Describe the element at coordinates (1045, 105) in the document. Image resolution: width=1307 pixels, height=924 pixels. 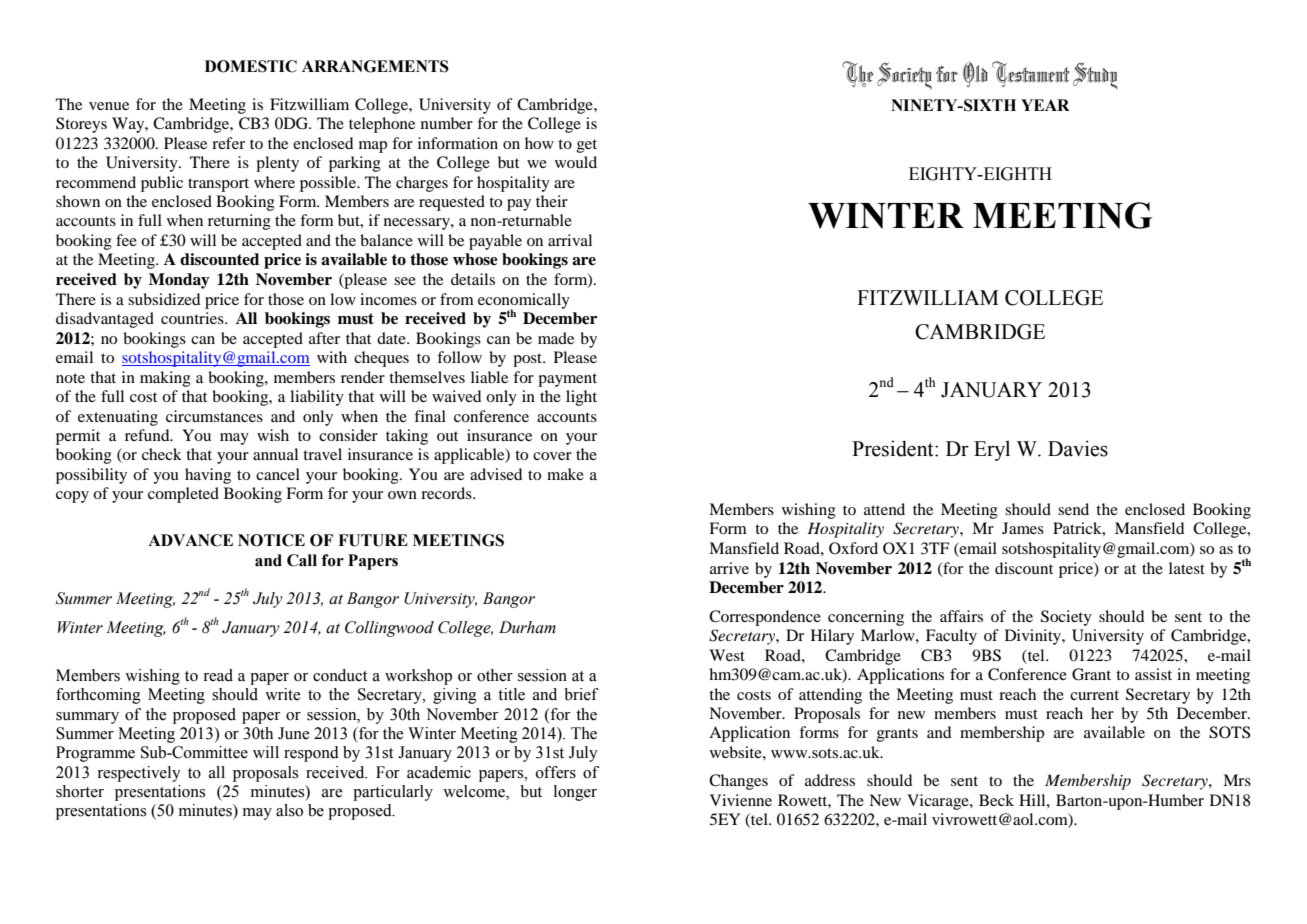
I see `YEAR` at that location.
